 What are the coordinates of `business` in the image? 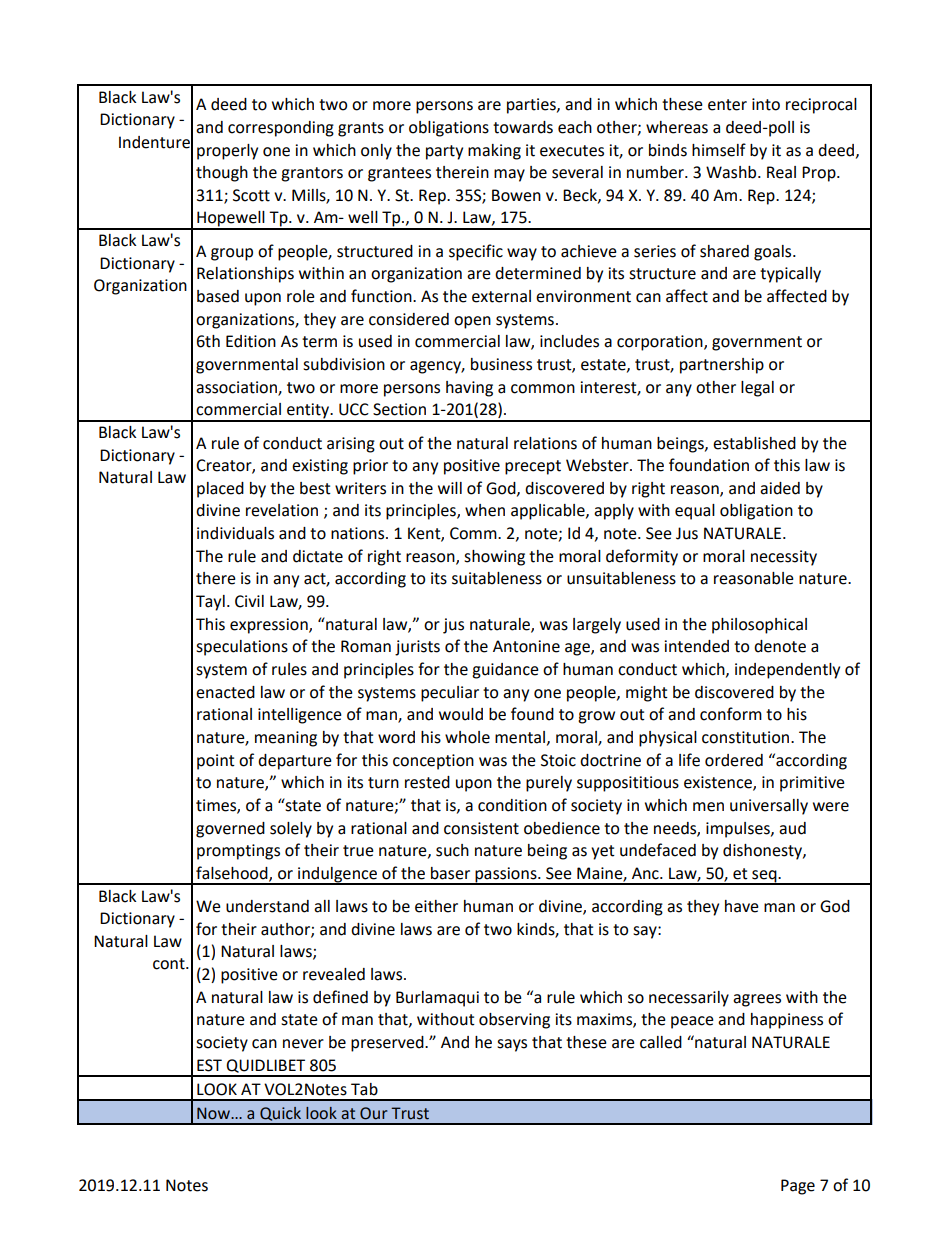 It's located at (501, 364).
